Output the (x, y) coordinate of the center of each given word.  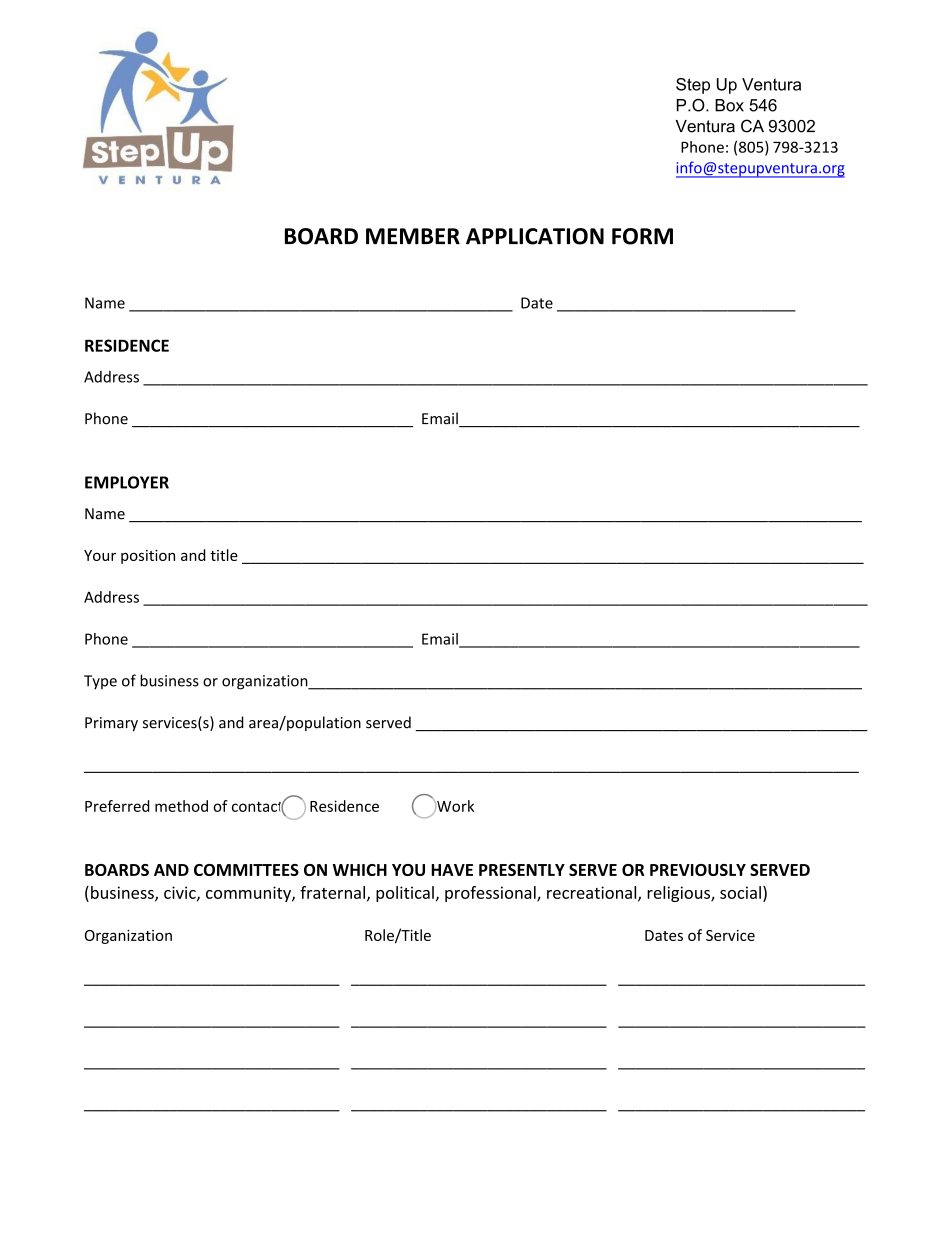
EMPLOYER (127, 482)
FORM (642, 236)
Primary (111, 724)
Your (100, 555)
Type (100, 682)
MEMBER (413, 236)
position (148, 557)
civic (181, 893)
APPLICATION (535, 236)
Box (729, 105)
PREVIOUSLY (698, 870)
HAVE (452, 870)
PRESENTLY (522, 870)
